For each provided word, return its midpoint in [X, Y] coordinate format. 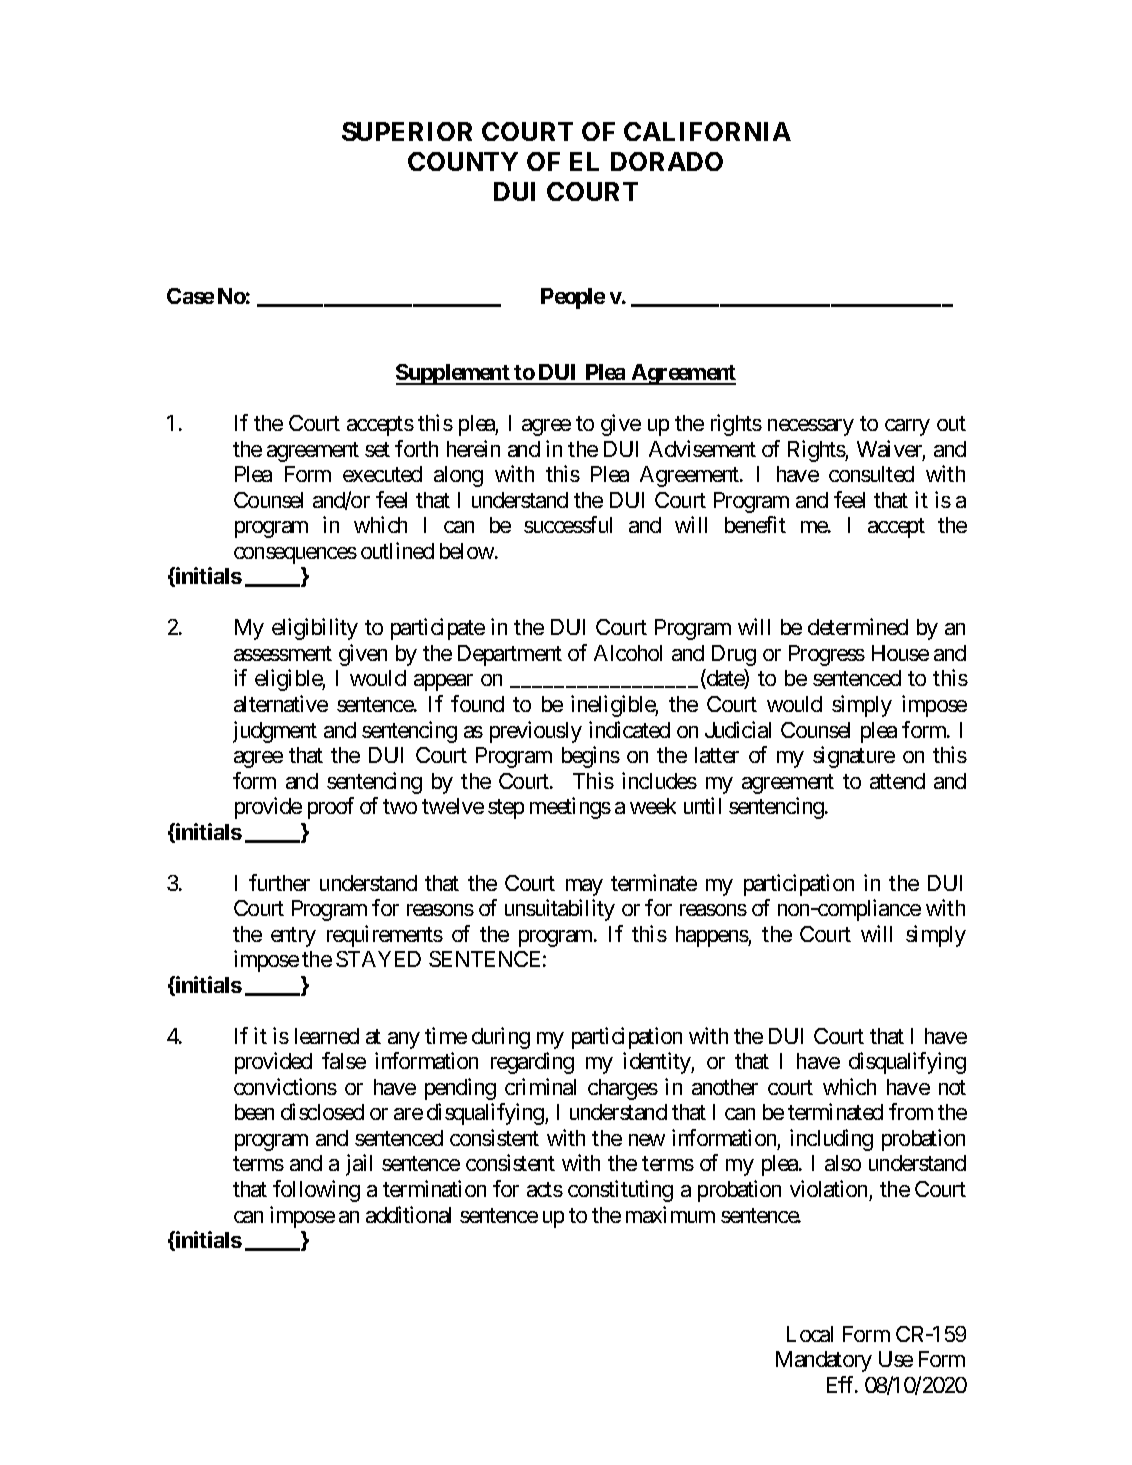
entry [293, 937]
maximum [670, 1214]
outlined [397, 550]
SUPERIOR [407, 131]
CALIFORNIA [707, 131]
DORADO [667, 161]
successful [568, 524]
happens [712, 936]
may [584, 887]
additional [408, 1214]
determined [858, 626]
